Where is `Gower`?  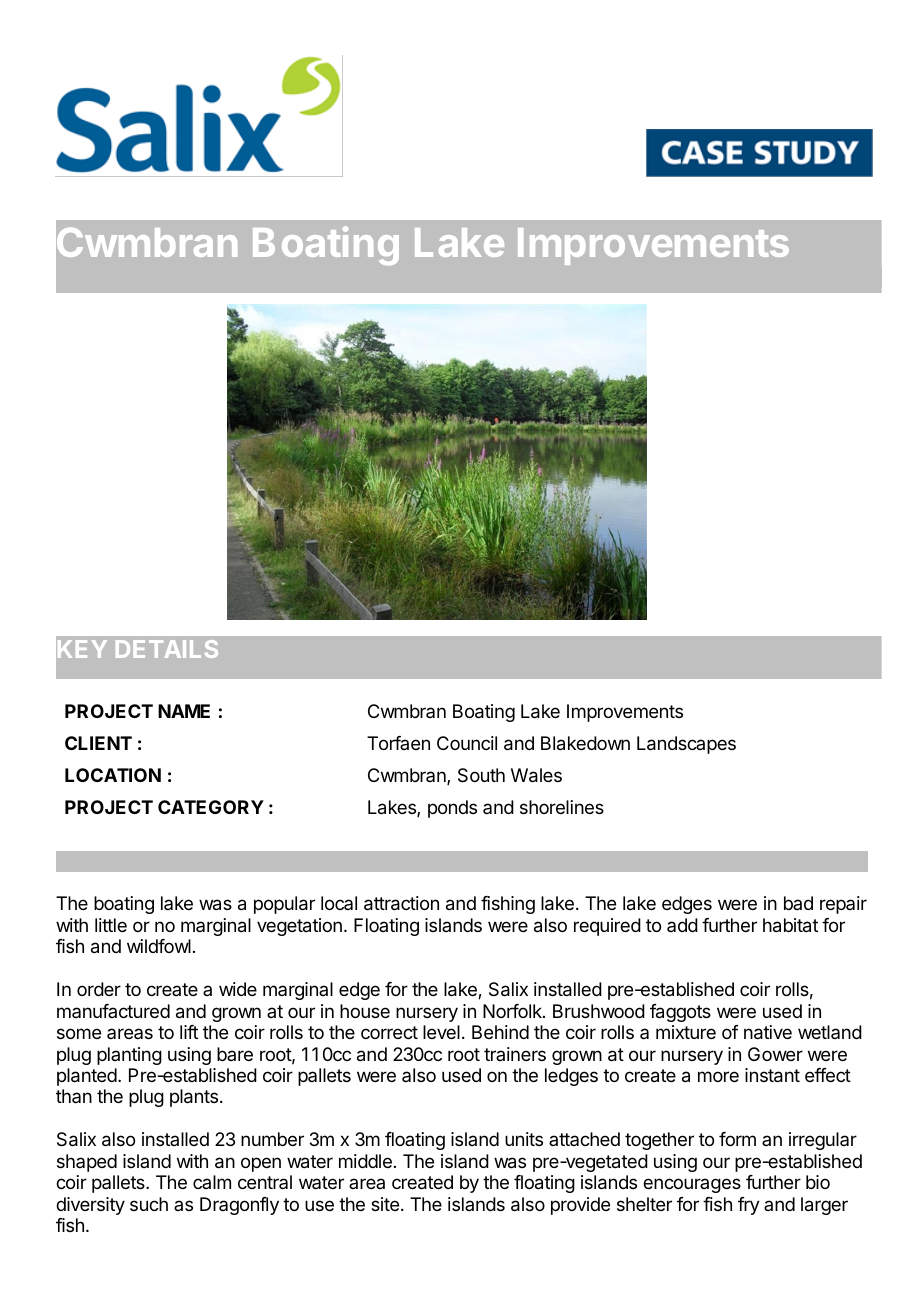
Gower is located at coordinates (775, 1054).
